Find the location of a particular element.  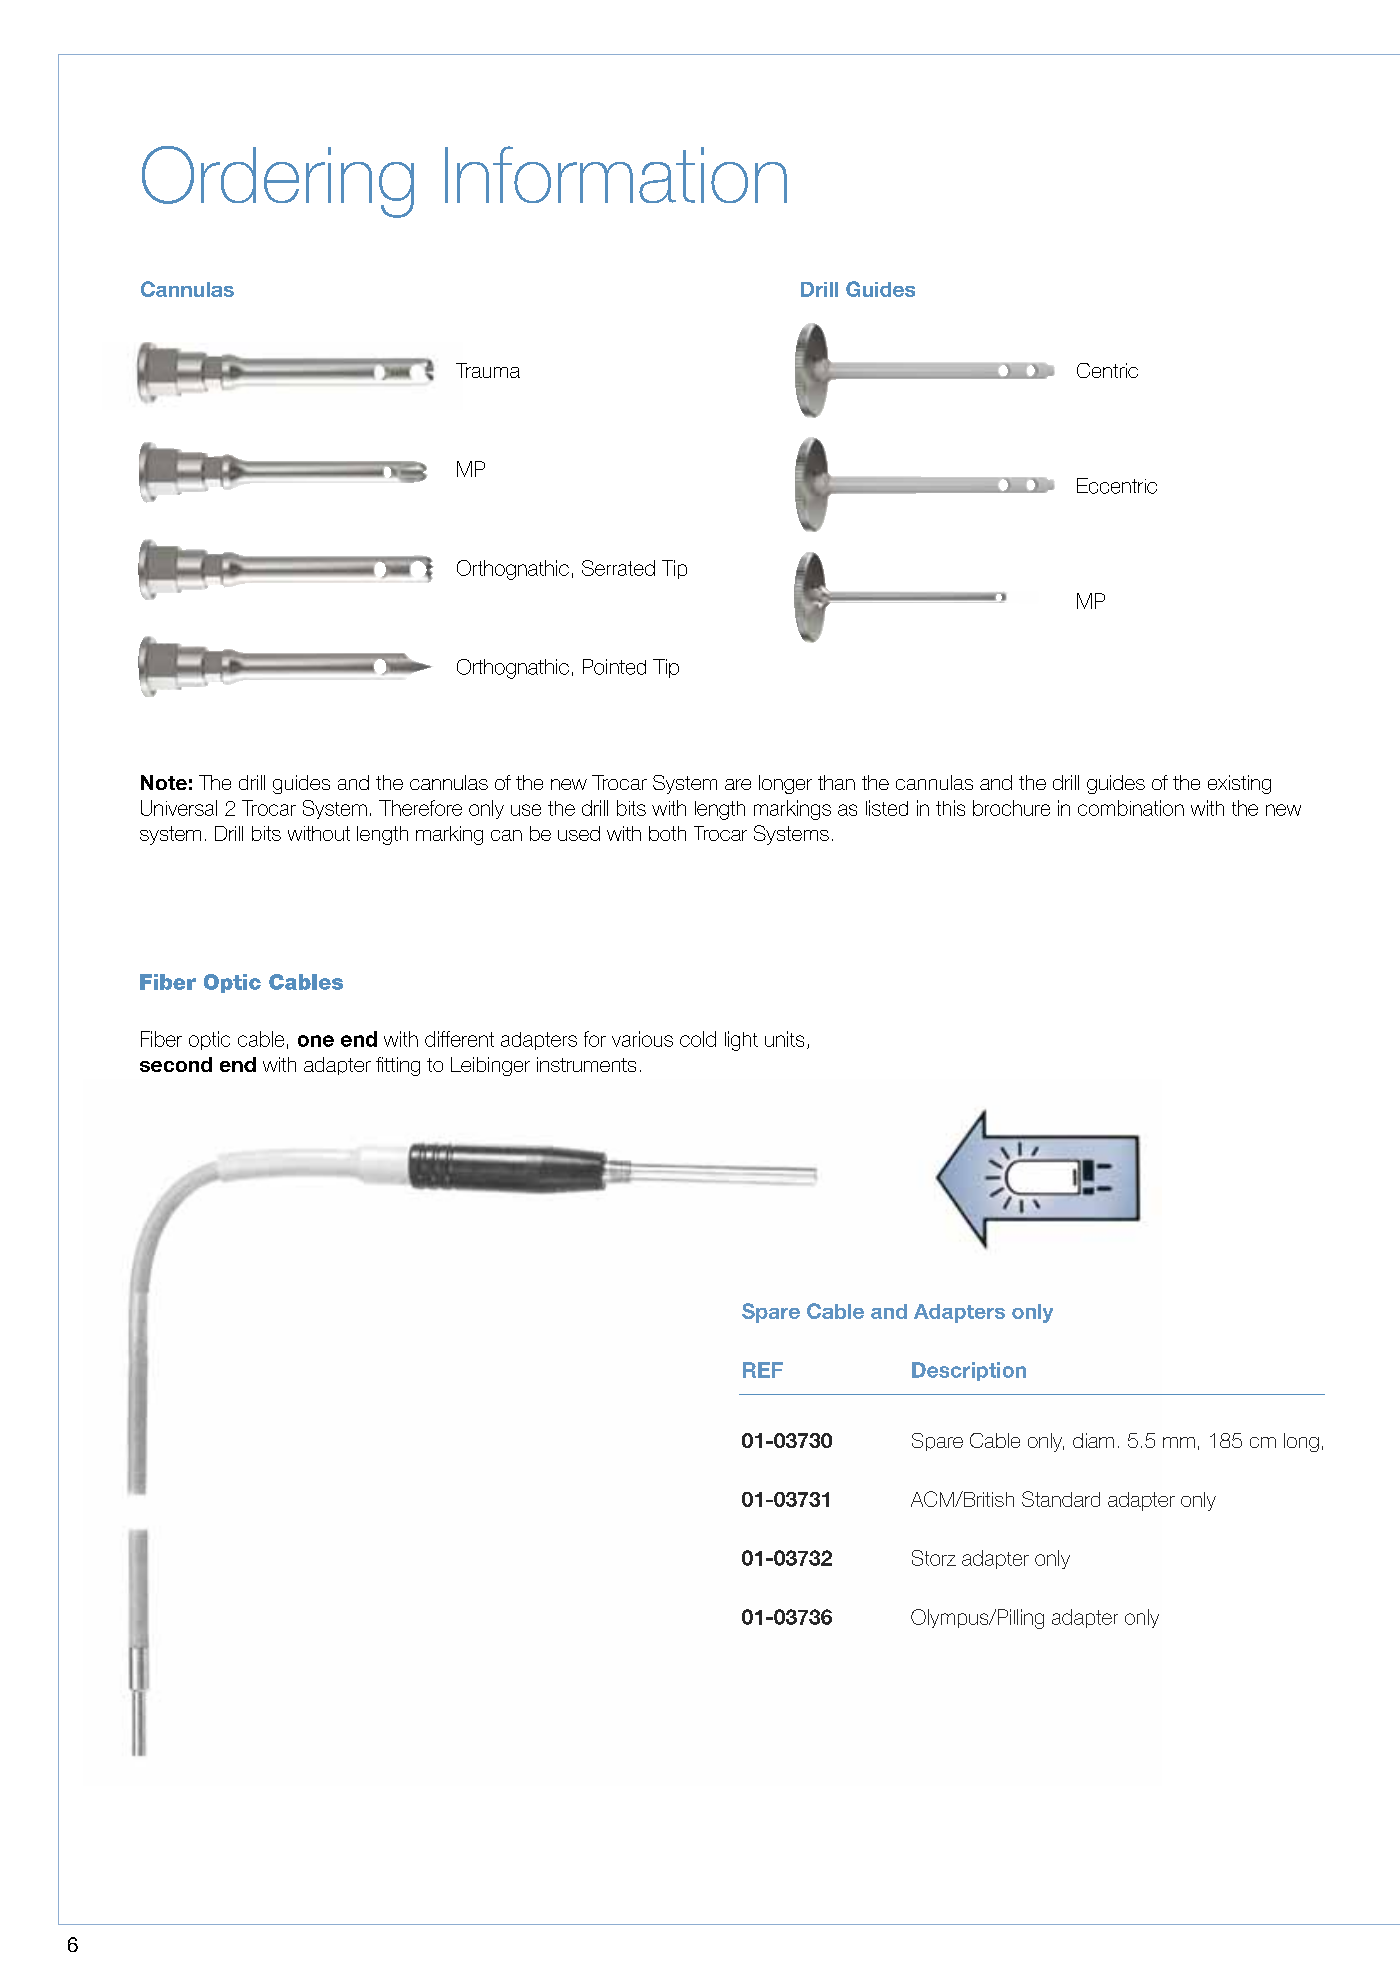

Ordering is located at coordinates (278, 182).
